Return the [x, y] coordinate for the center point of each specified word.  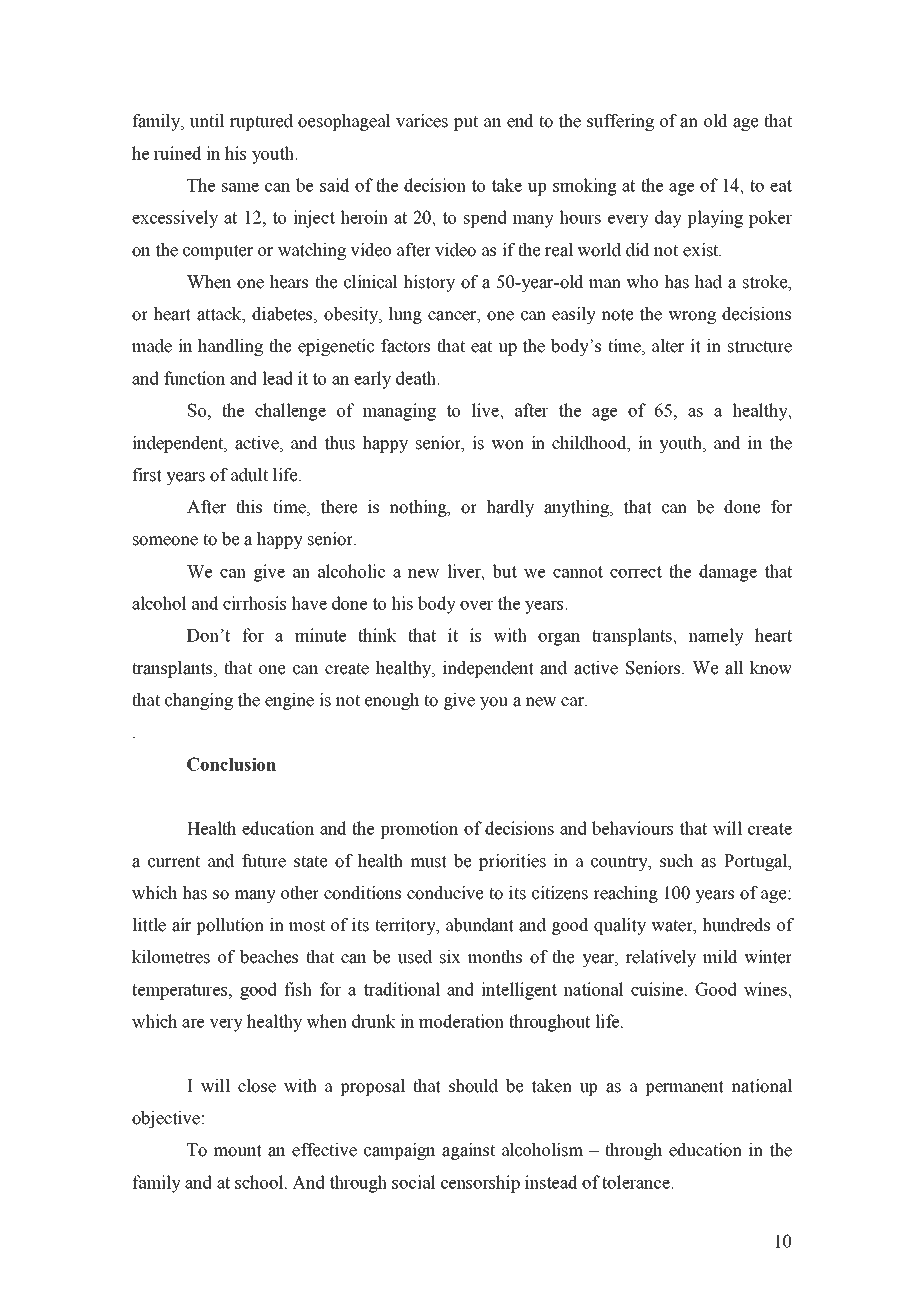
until [207, 121]
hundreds [736, 925]
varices [422, 121]
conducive [445, 893]
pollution [230, 926]
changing [199, 701]
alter [668, 346]
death [417, 378]
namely [716, 637]
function [194, 378]
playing [715, 219]
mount [237, 1150]
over [476, 605]
